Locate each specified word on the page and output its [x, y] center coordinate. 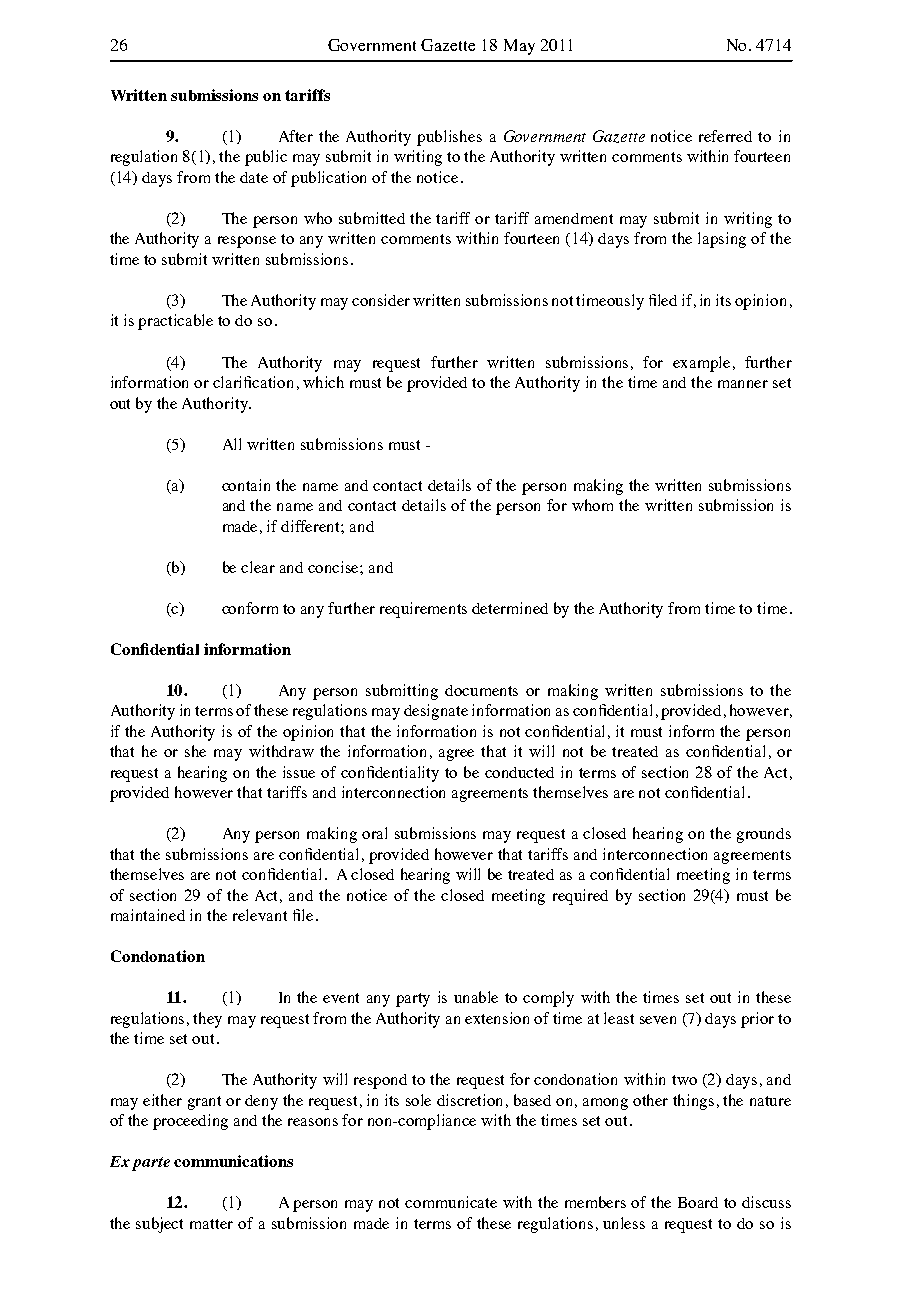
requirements [423, 610]
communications [233, 1161]
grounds [764, 835]
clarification [253, 382]
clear [258, 567]
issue [299, 772]
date [254, 177]
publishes [449, 138]
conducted [519, 772]
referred [725, 136]
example [703, 364]
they [207, 1020]
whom [592, 505]
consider [381, 300]
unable [476, 997]
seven [658, 1020]
